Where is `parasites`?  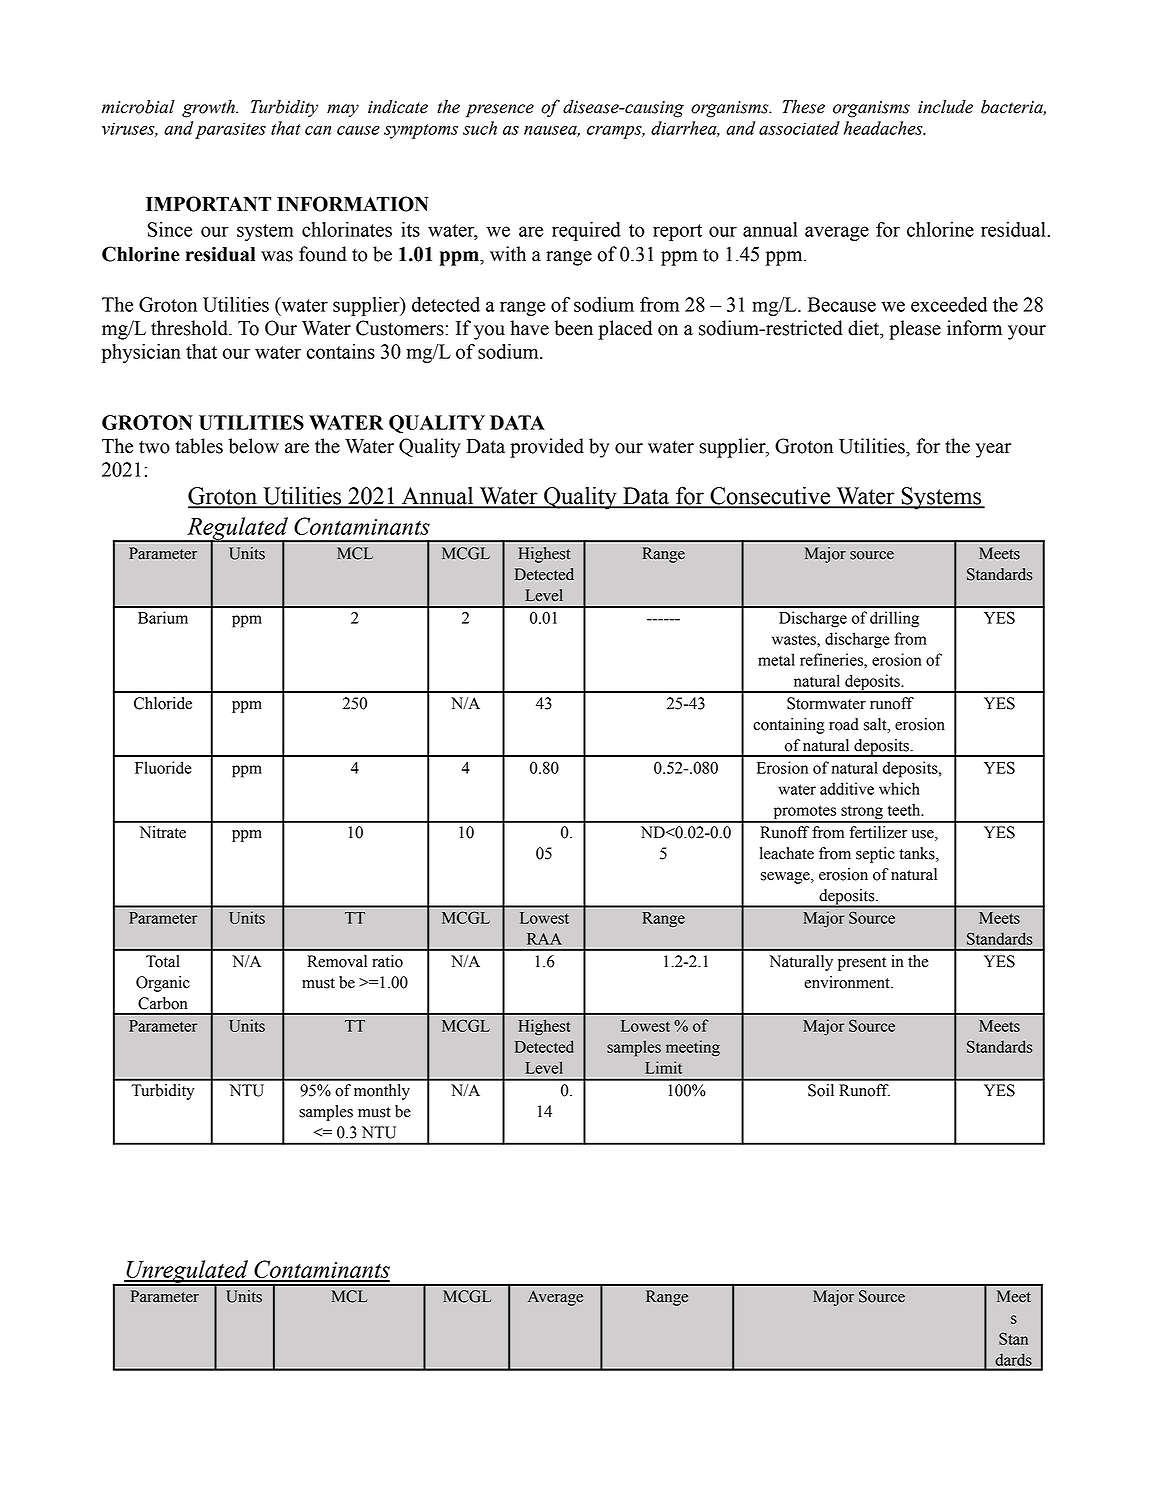
parasites is located at coordinates (230, 130).
